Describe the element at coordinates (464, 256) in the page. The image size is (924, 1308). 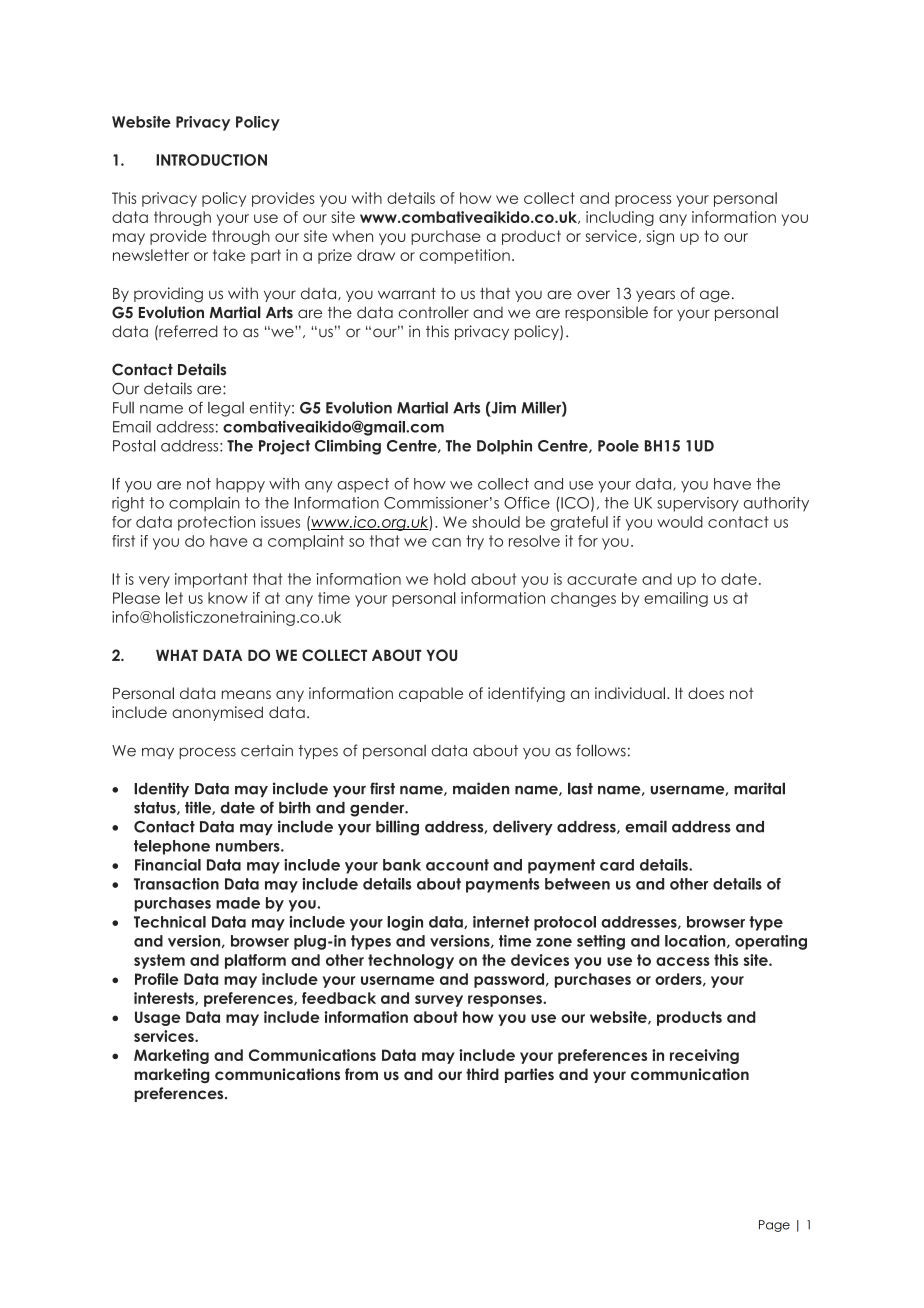
I see `competition` at that location.
